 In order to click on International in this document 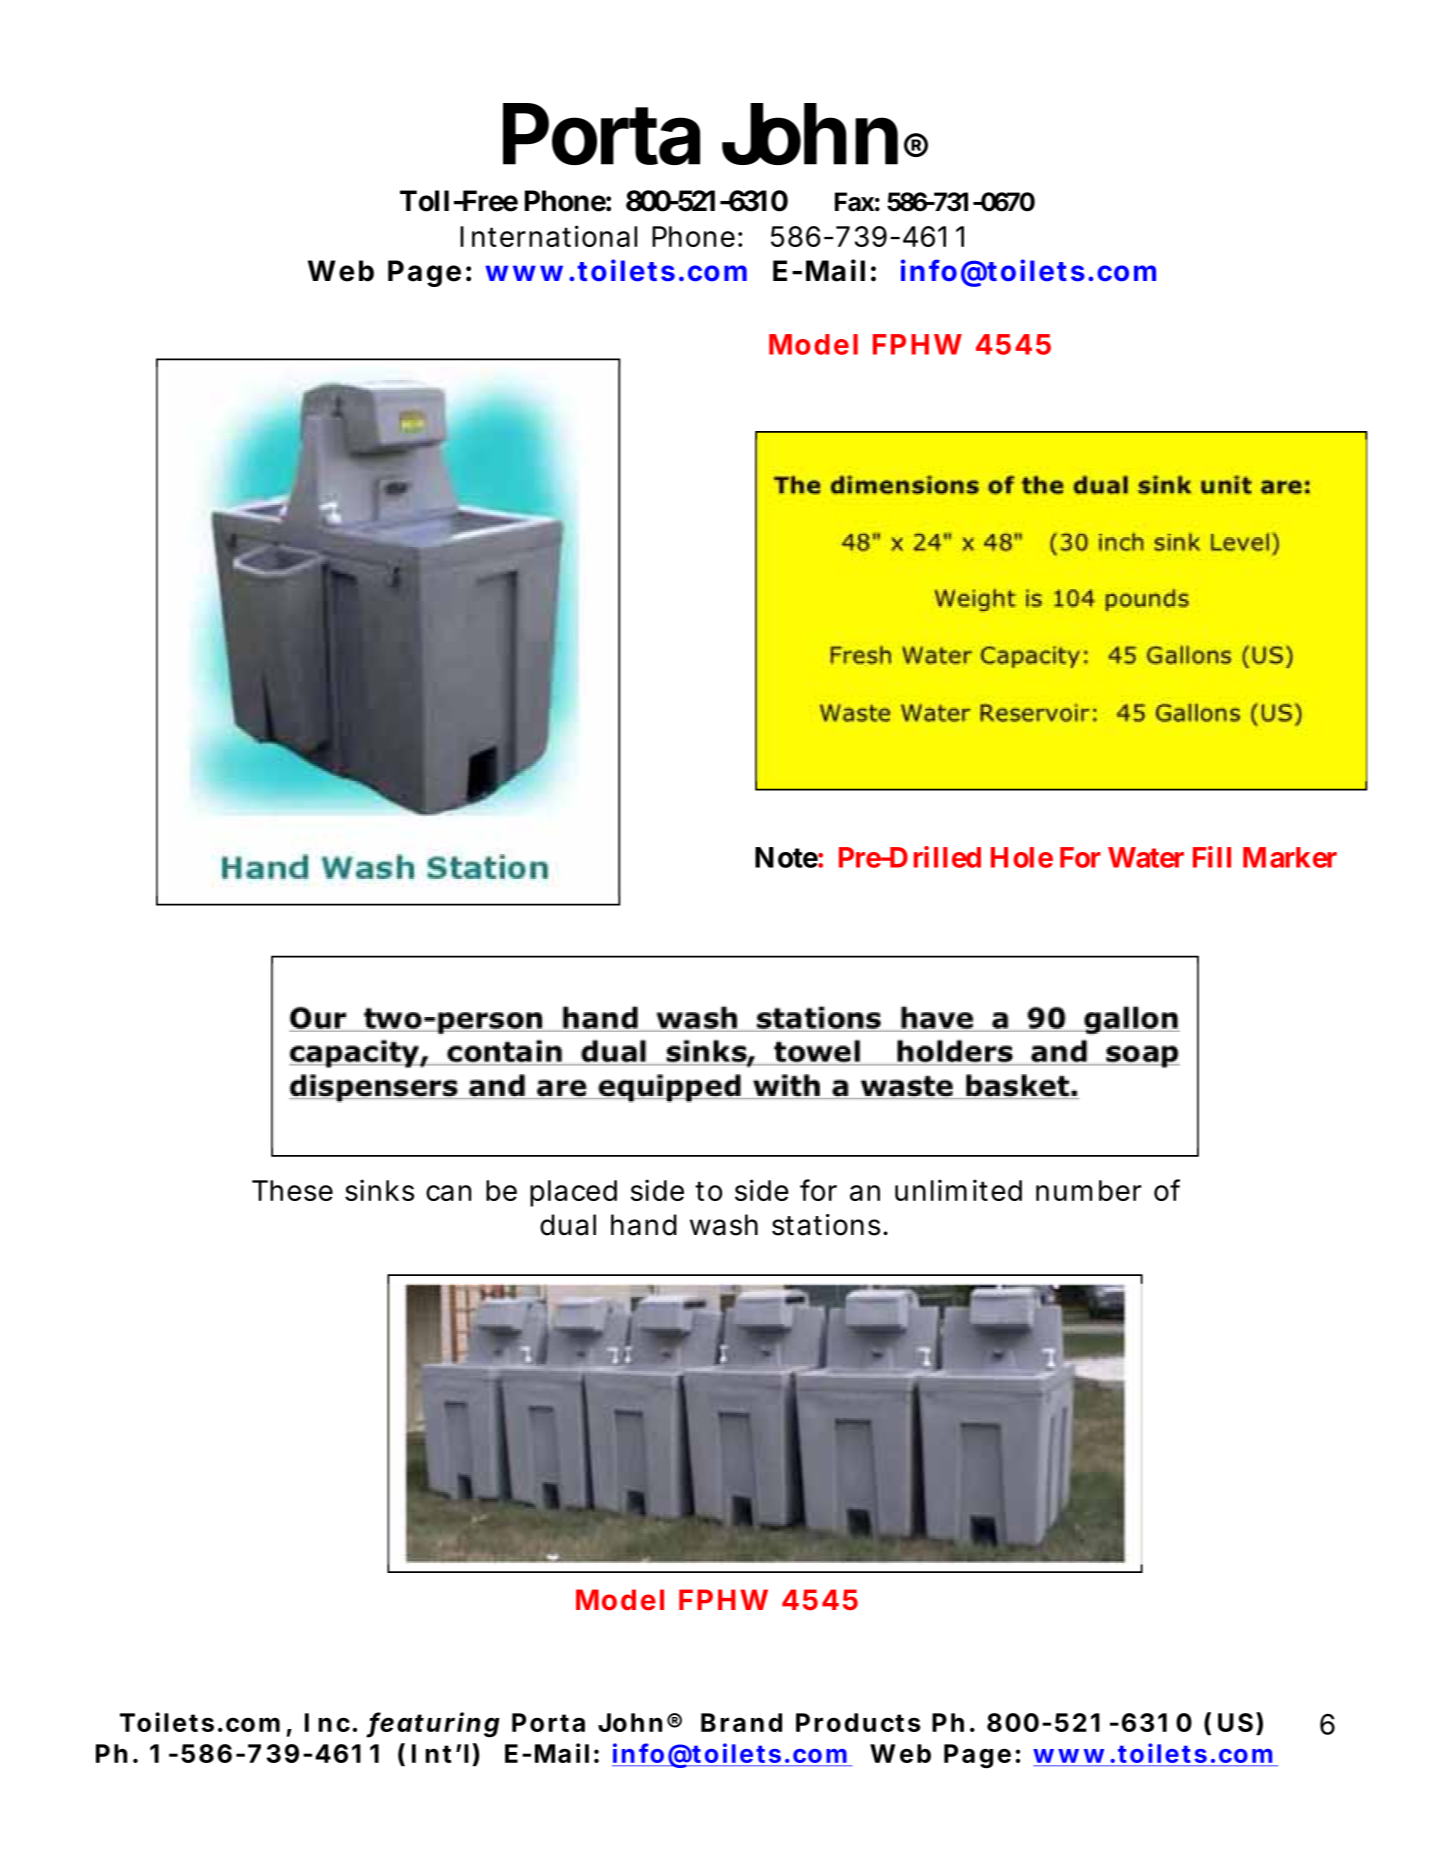, I will do `click(548, 236)`.
